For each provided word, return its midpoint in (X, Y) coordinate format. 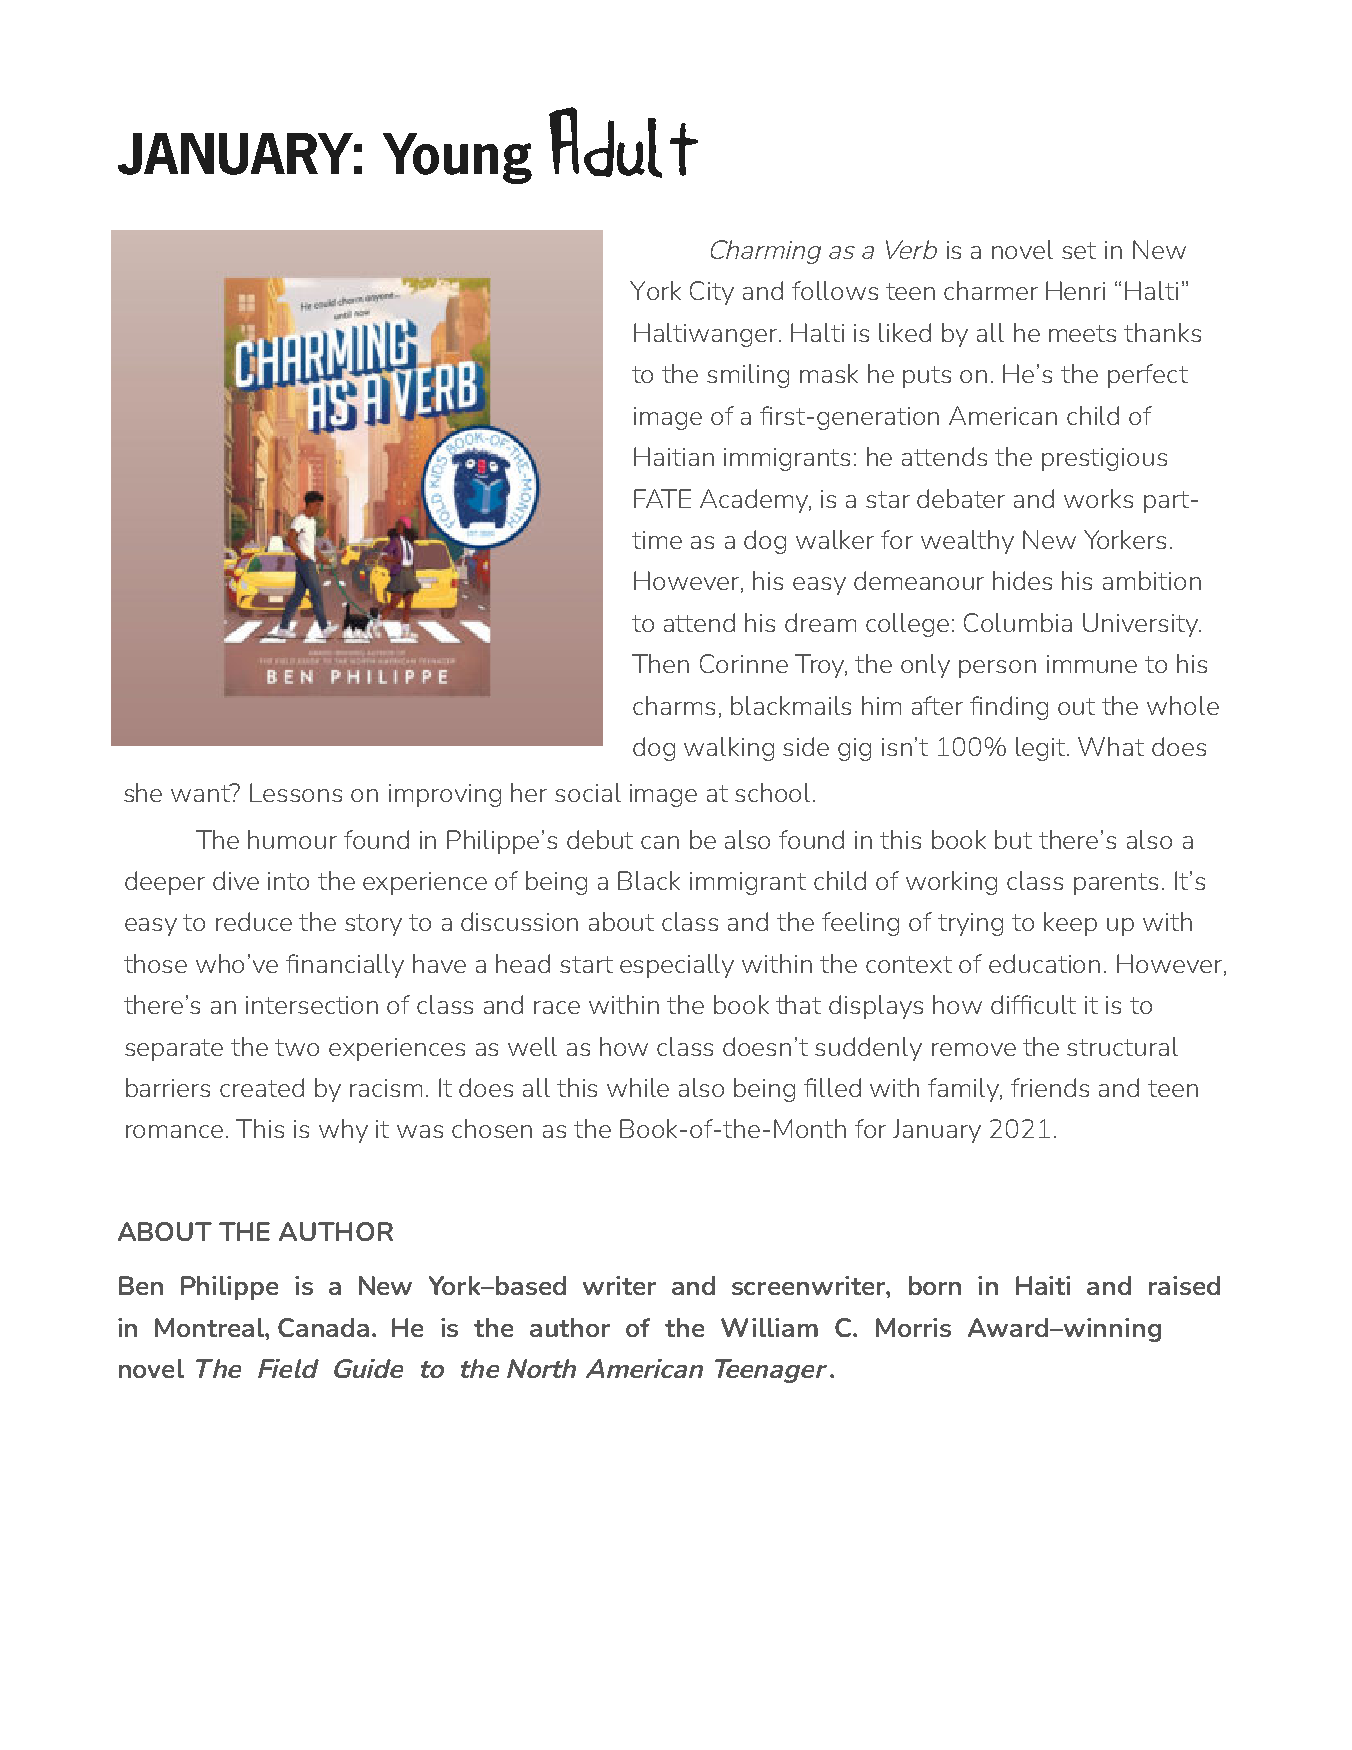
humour (292, 839)
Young (457, 158)
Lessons (296, 792)
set (1079, 250)
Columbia (1018, 622)
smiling (748, 376)
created (262, 1087)
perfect (1148, 376)
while (638, 1087)
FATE (662, 498)
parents (1116, 884)
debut (600, 839)
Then (660, 663)
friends (1050, 1087)
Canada (323, 1327)
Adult (623, 142)
